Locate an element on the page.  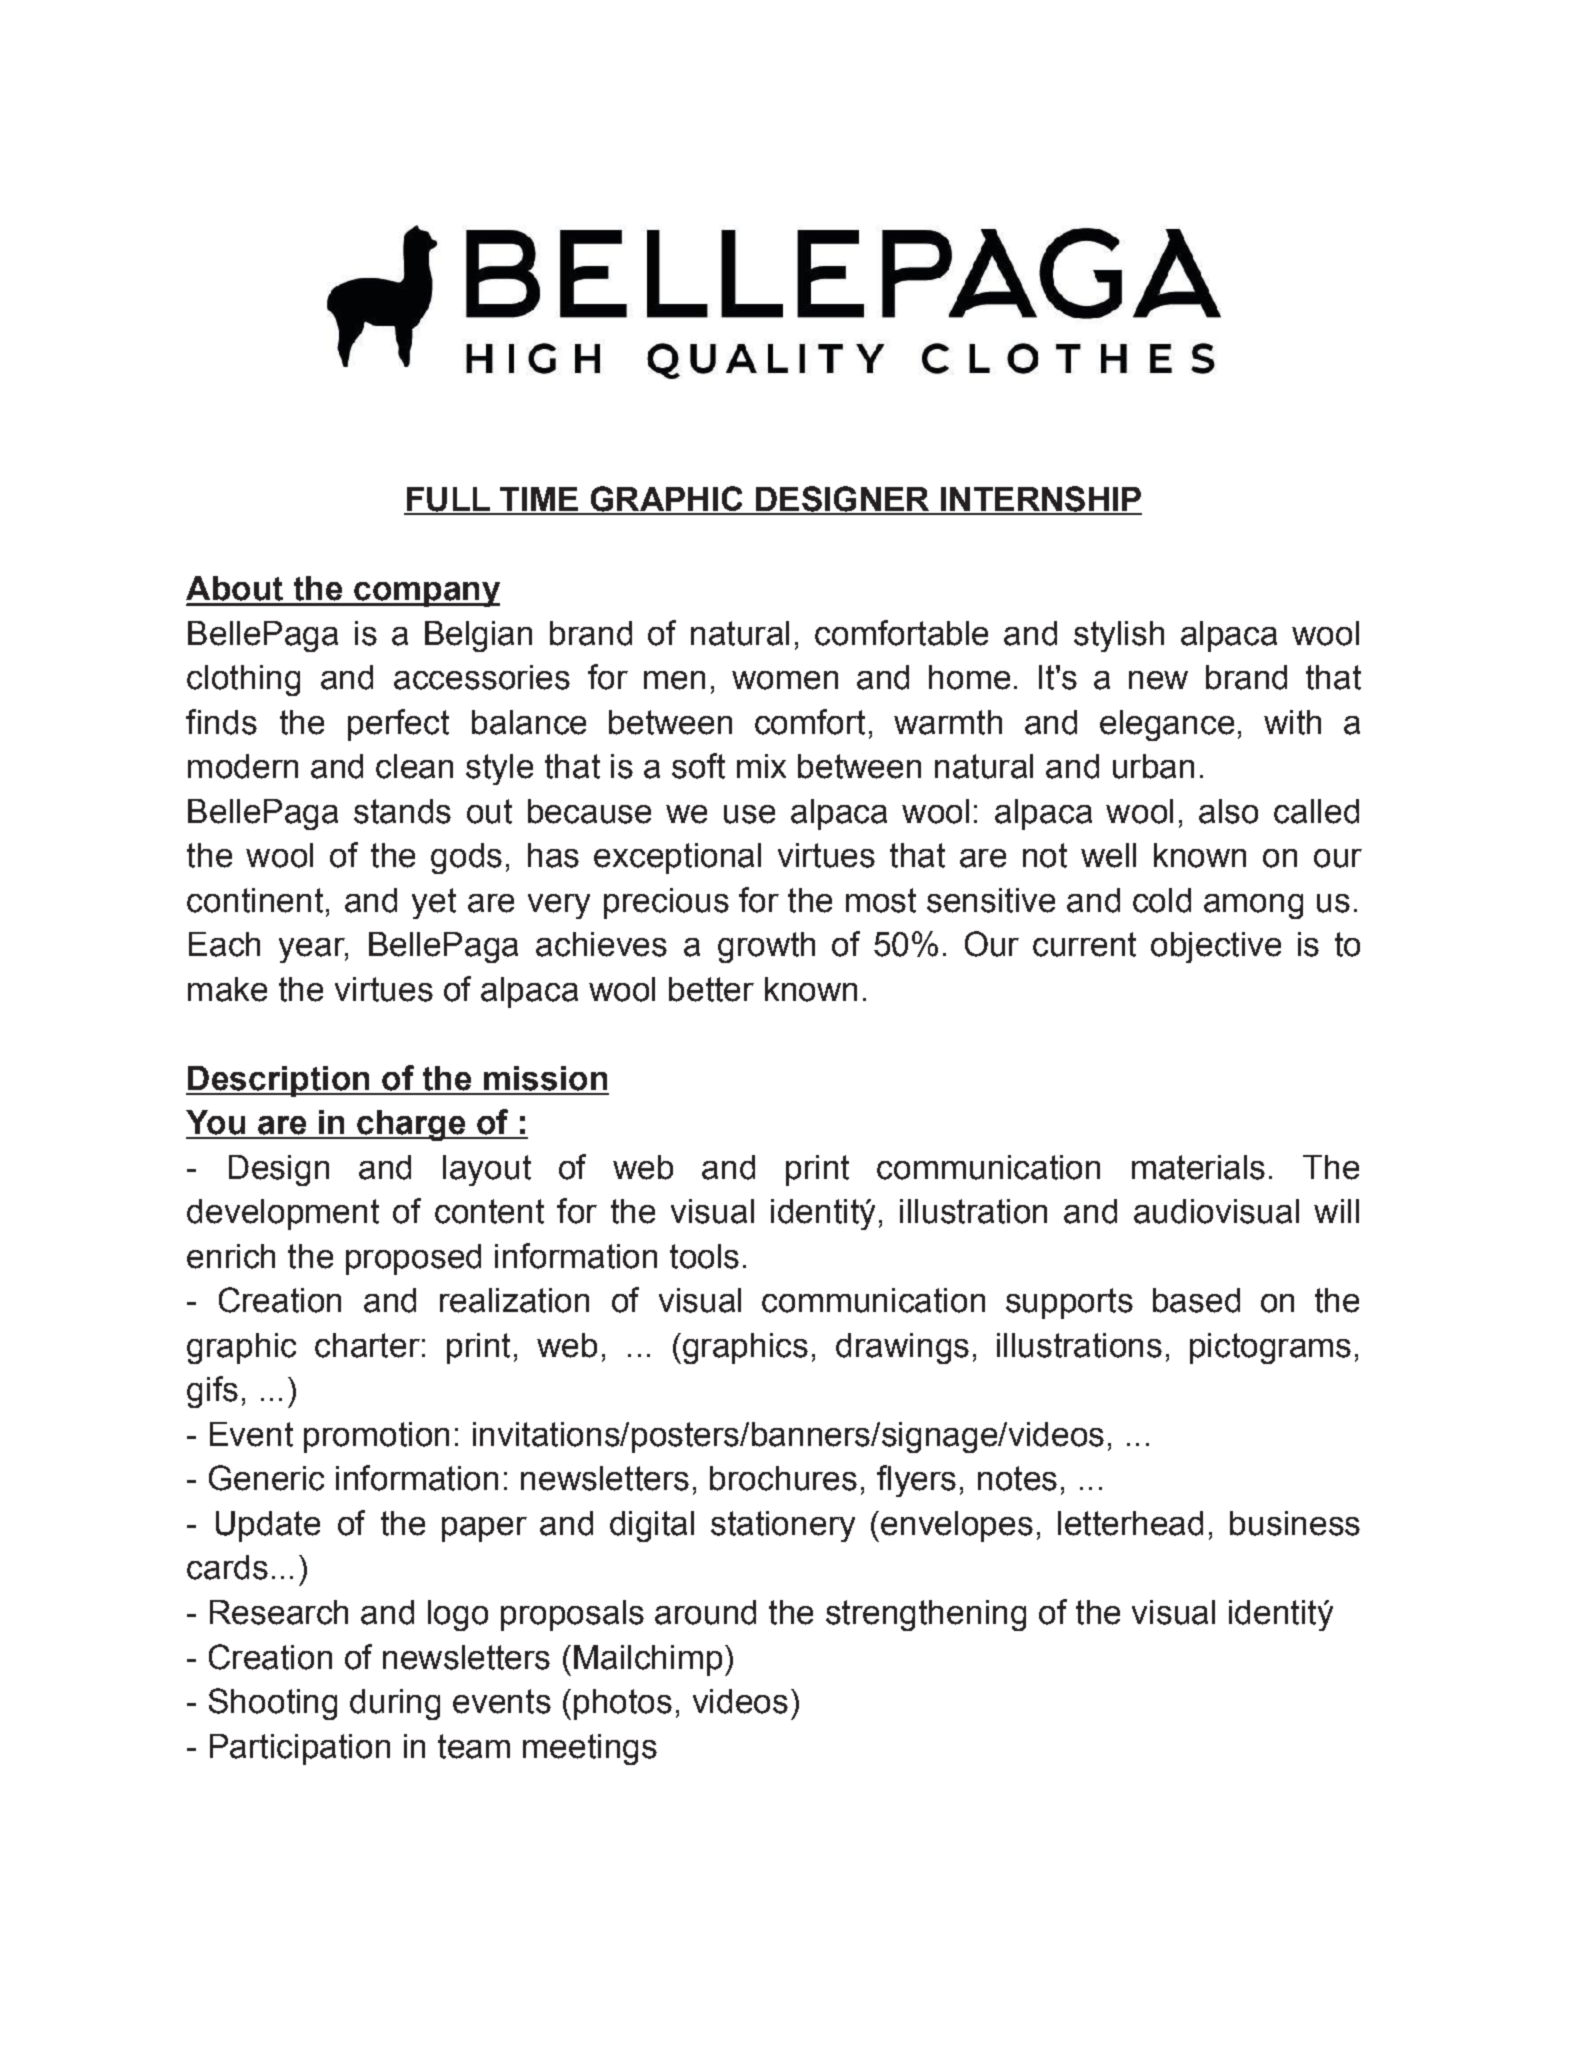
during is located at coordinates (395, 1704).
